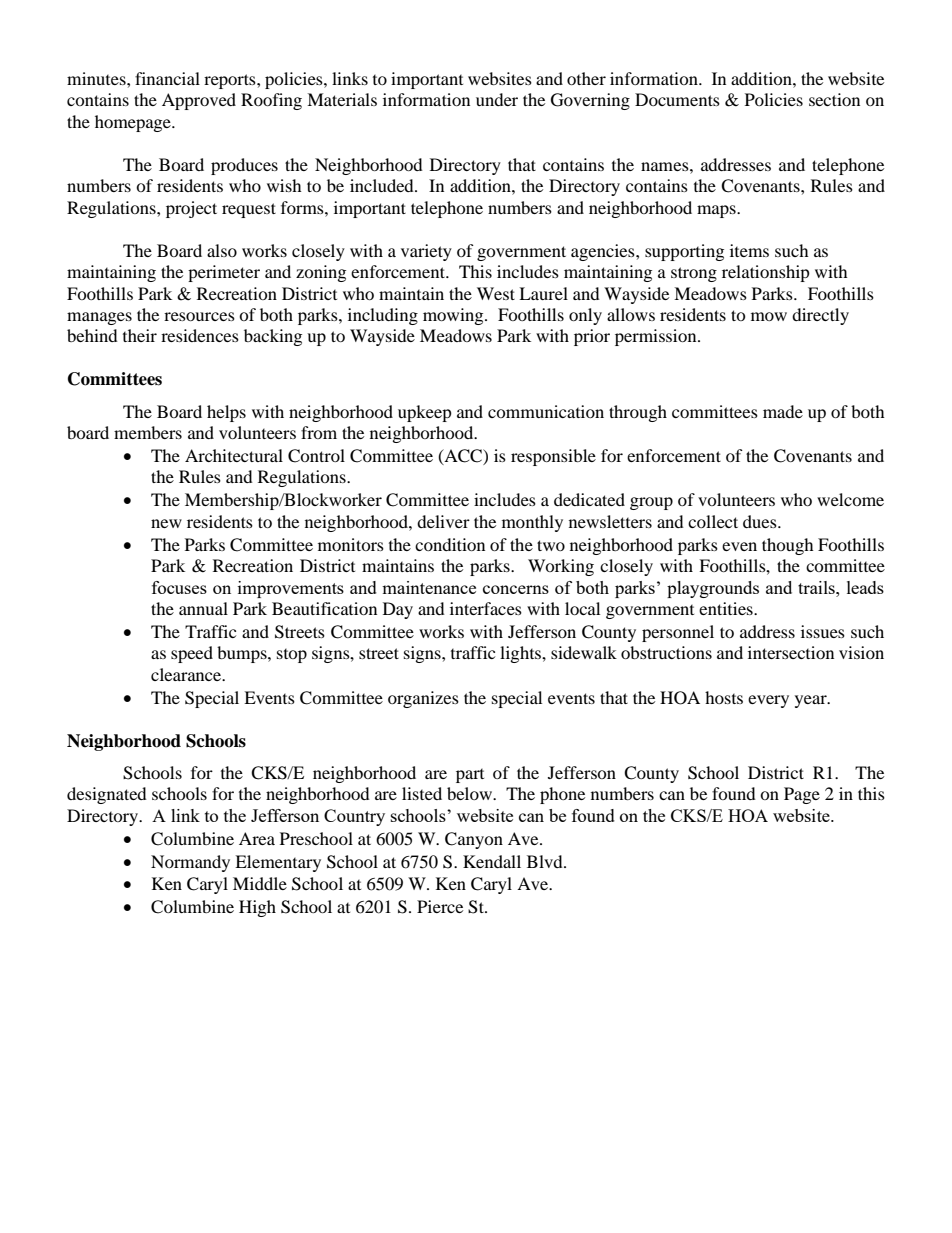 The height and width of the page is (1233, 952). I want to click on issues, so click(823, 631).
